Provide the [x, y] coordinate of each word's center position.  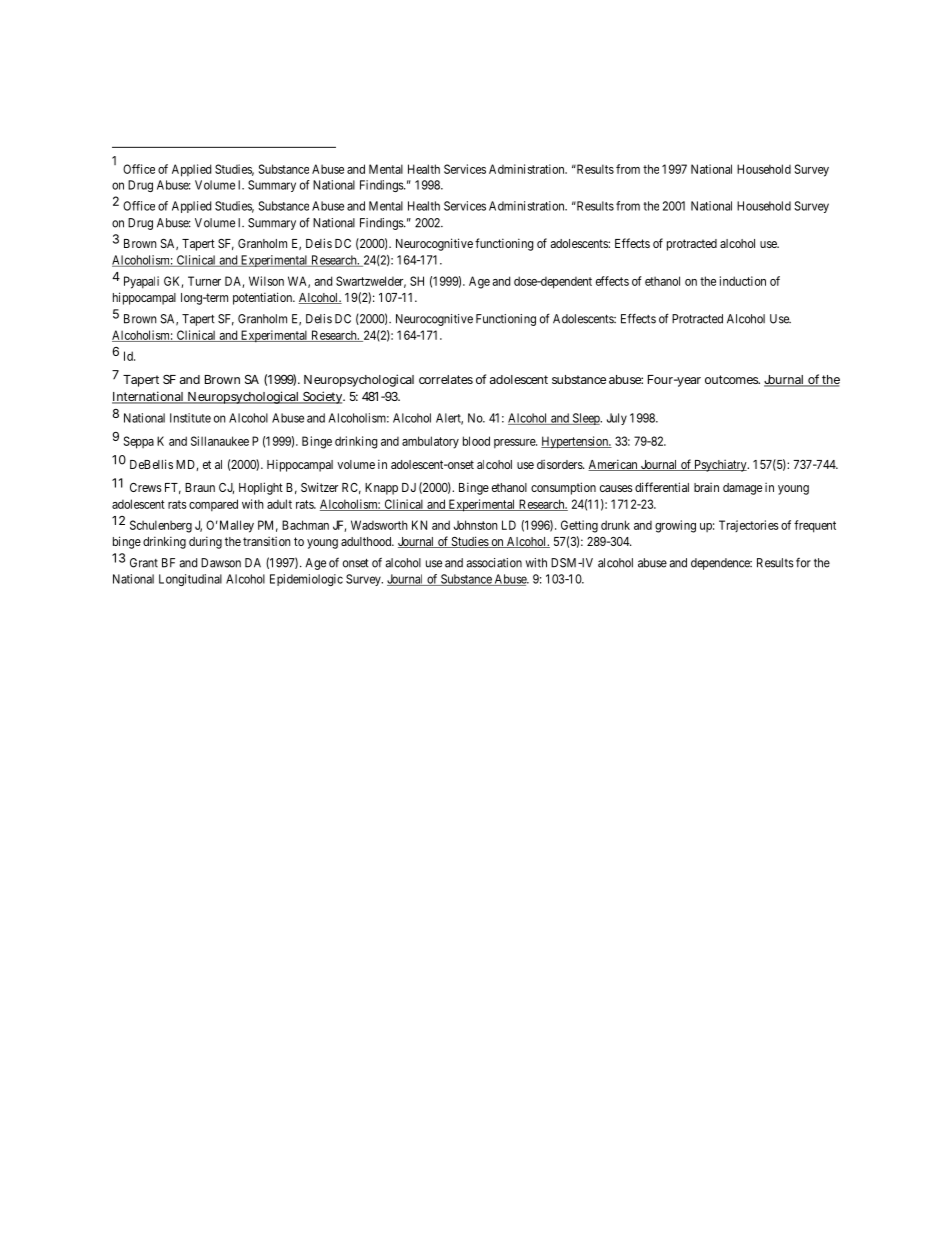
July [617, 419]
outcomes [732, 379]
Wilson [266, 281]
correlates [446, 379]
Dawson [221, 563]
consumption [563, 488]
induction [743, 281]
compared [213, 505]
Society [323, 397]
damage [742, 489]
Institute [190, 418]
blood [476, 441]
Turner [204, 281]
